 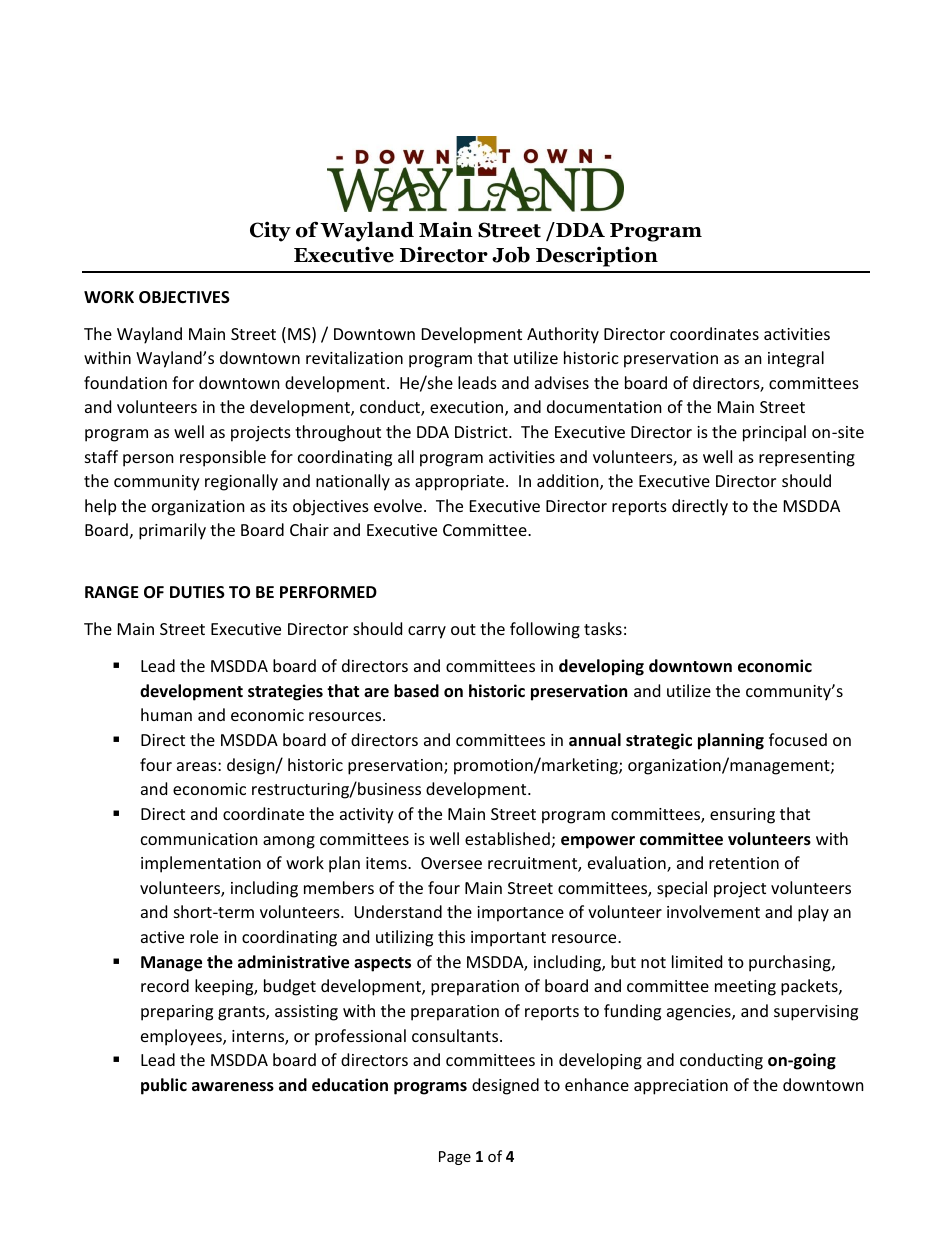 I want to click on communication, so click(x=199, y=839).
